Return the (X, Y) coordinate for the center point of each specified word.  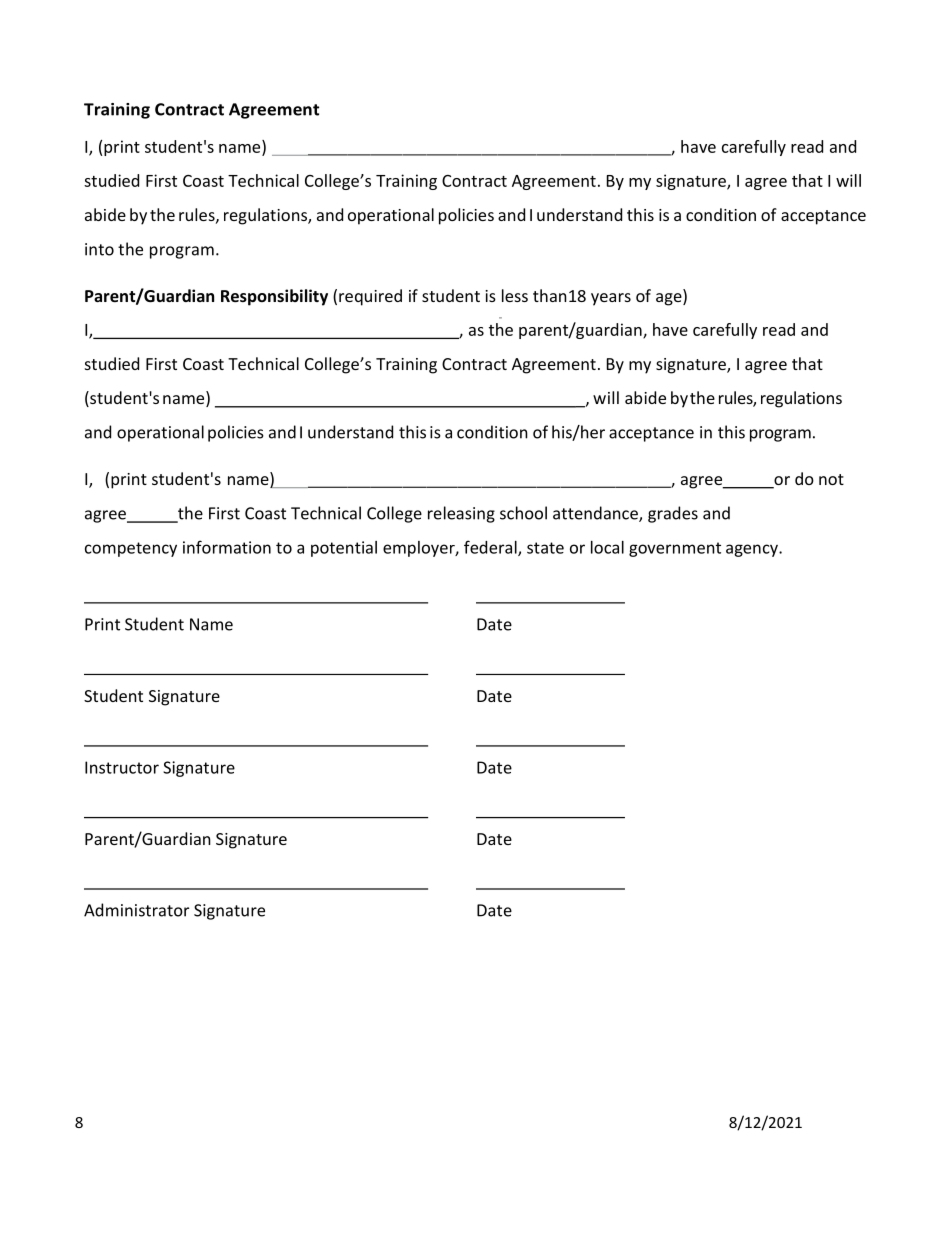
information (227, 547)
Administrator (136, 910)
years (611, 299)
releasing (461, 514)
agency (753, 550)
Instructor (122, 767)
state (545, 548)
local (607, 547)
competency (131, 549)
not (831, 479)
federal (491, 548)
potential (344, 549)
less (515, 295)
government (675, 549)
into (99, 249)
